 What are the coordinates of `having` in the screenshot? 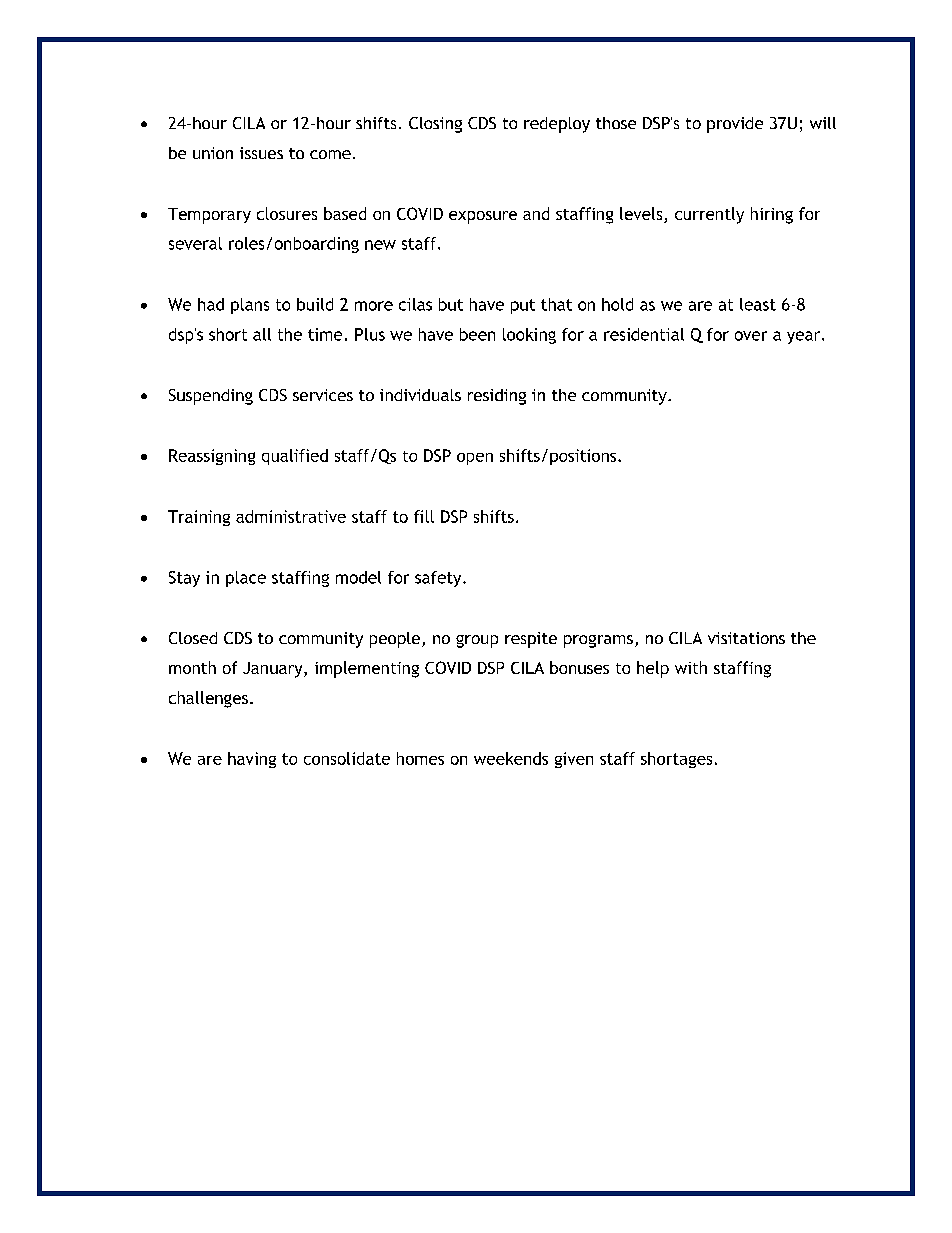 It's located at (252, 760).
